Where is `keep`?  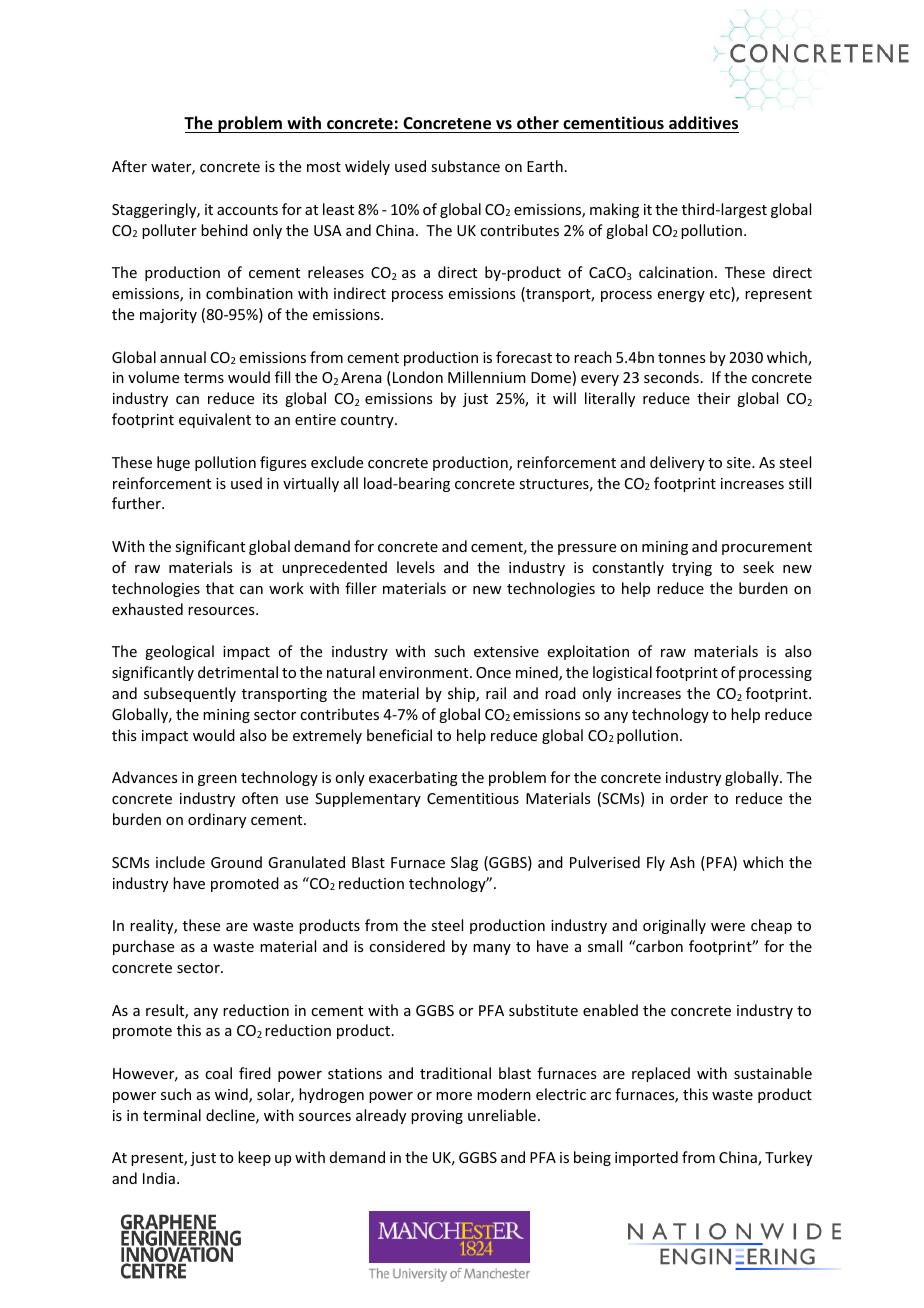
keep is located at coordinates (254, 1158).
